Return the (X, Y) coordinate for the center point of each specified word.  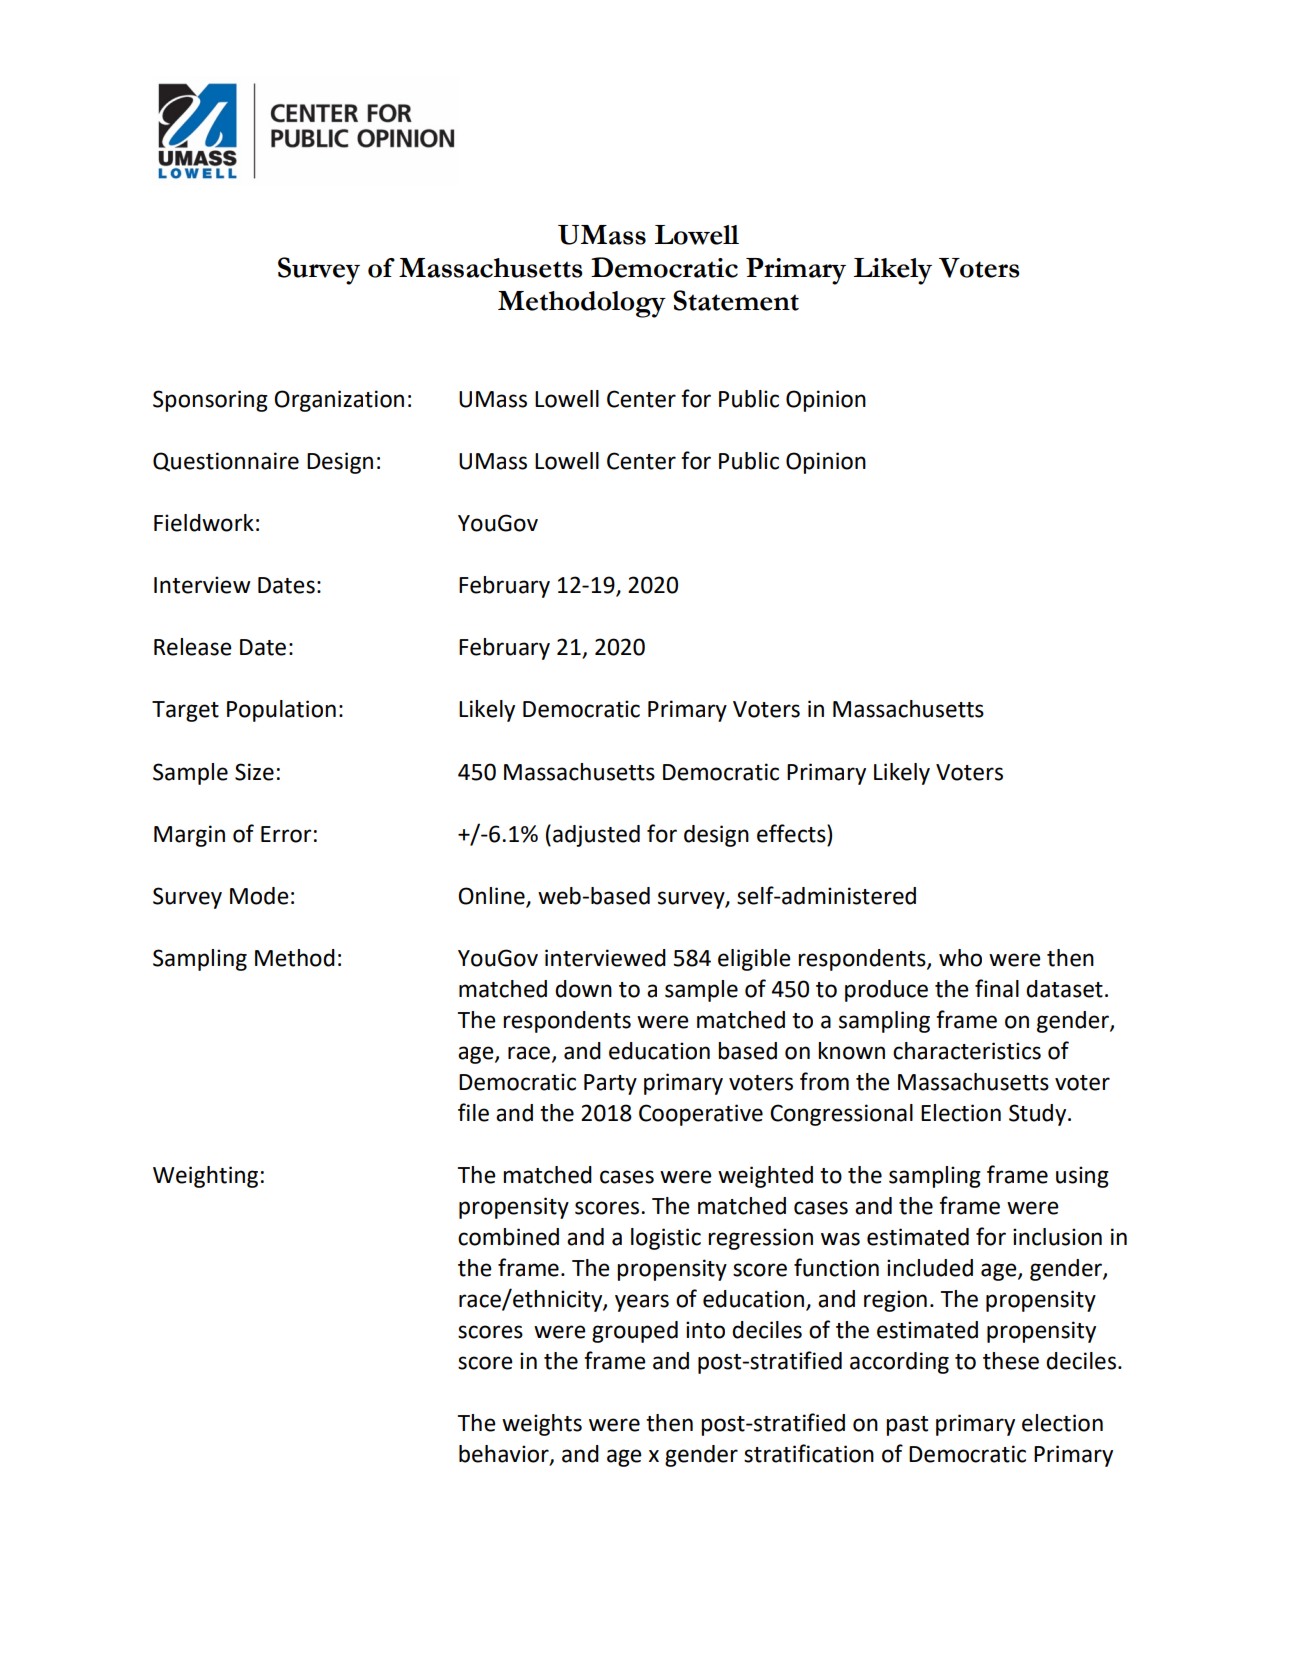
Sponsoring (210, 401)
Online (491, 896)
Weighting (205, 1177)
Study (1039, 1115)
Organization (339, 401)
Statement (736, 300)
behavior (505, 1455)
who (960, 958)
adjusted (596, 836)
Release (193, 647)
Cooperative (701, 1115)
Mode (259, 896)
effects (792, 833)
